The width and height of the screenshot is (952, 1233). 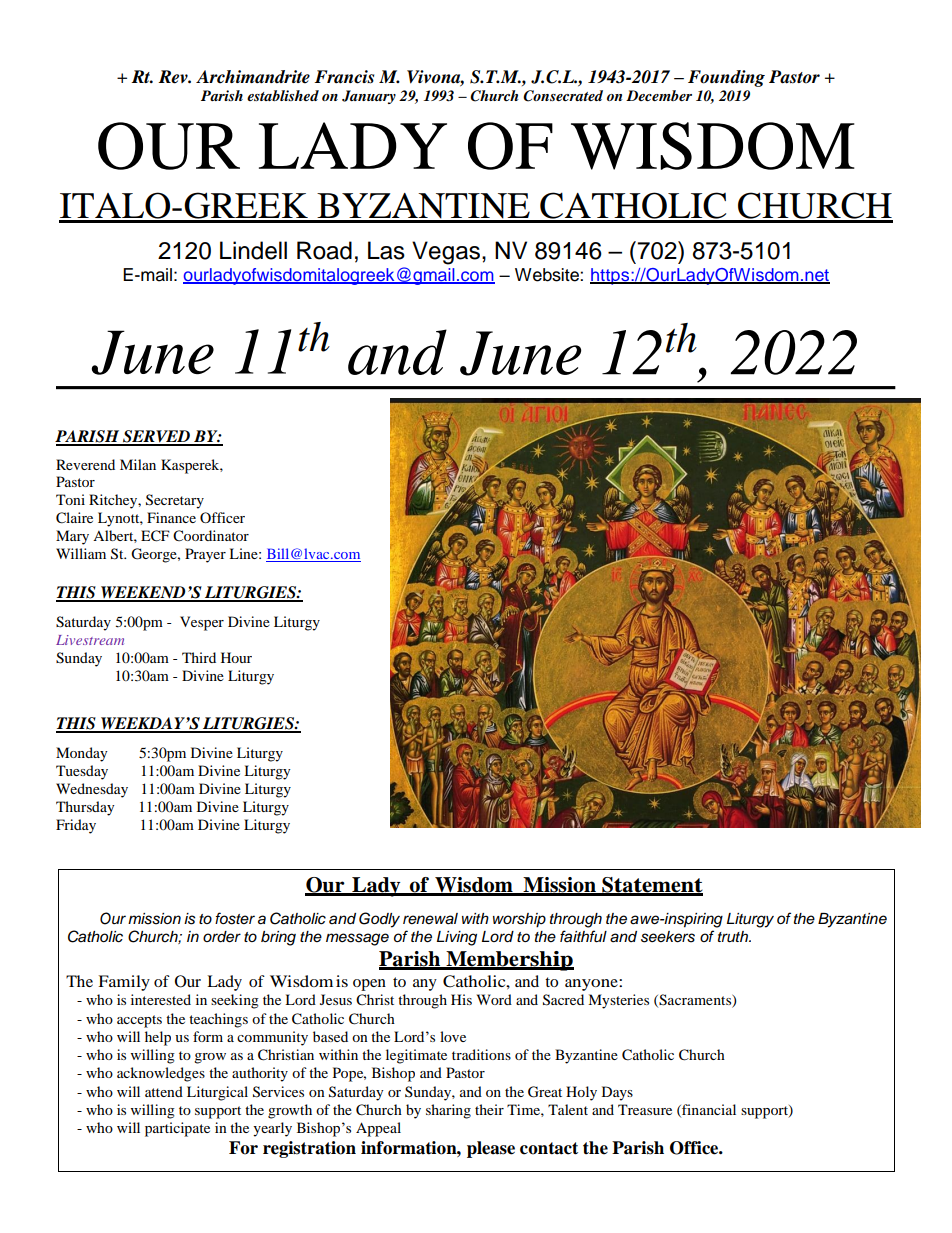 I want to click on established, so click(x=283, y=95).
